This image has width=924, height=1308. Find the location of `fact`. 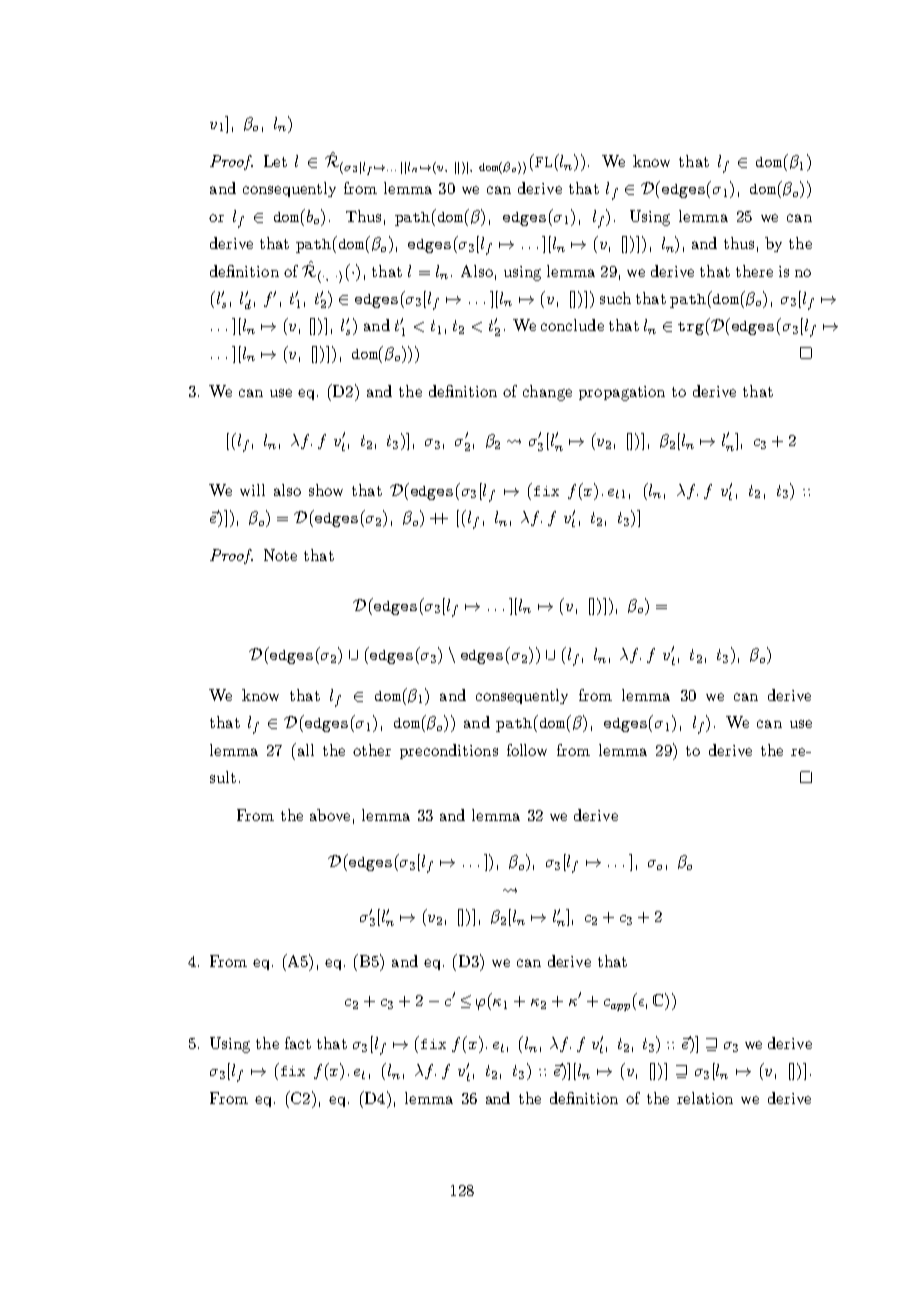

fact is located at coordinates (298, 1043).
